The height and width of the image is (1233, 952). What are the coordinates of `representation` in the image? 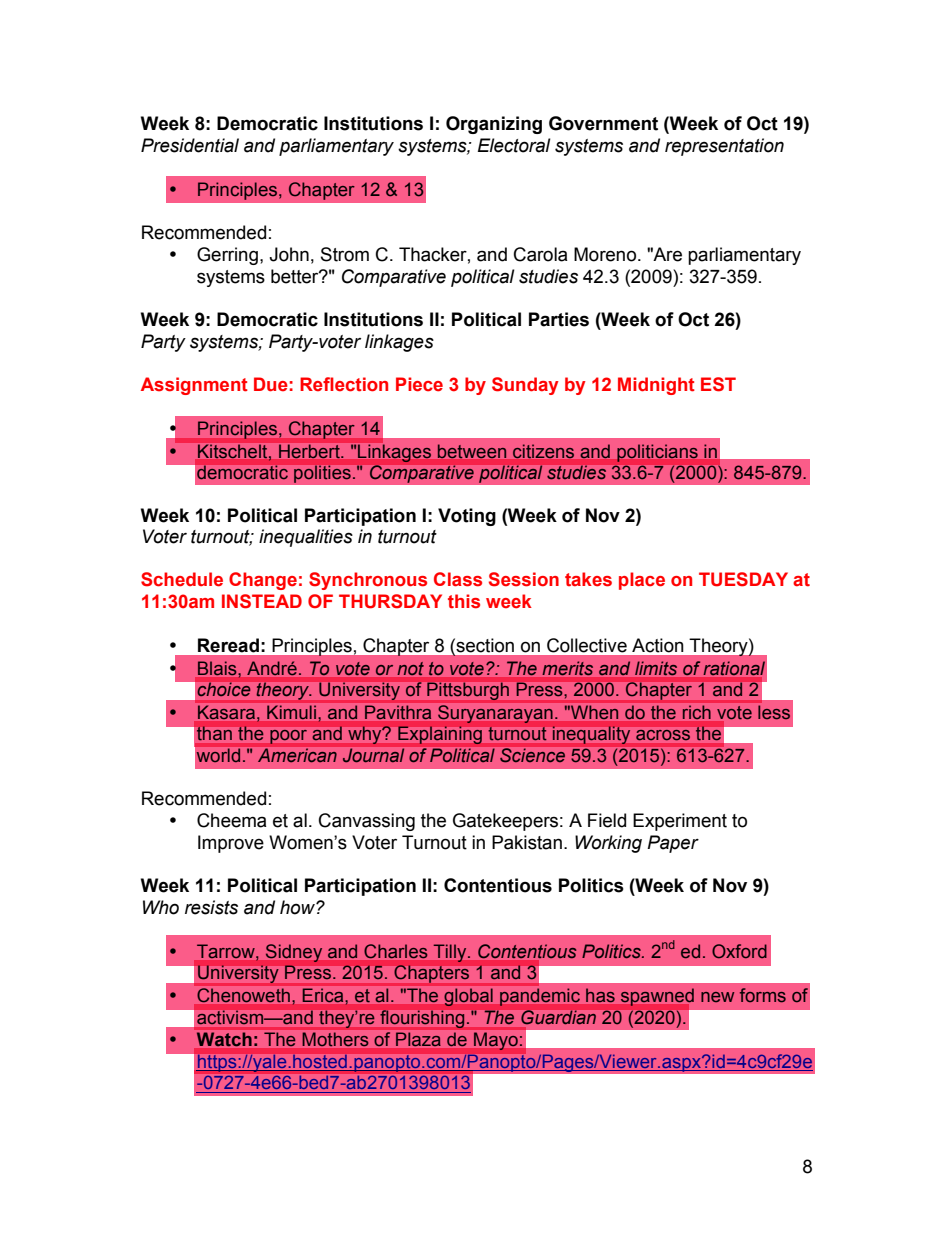 It's located at (724, 147).
